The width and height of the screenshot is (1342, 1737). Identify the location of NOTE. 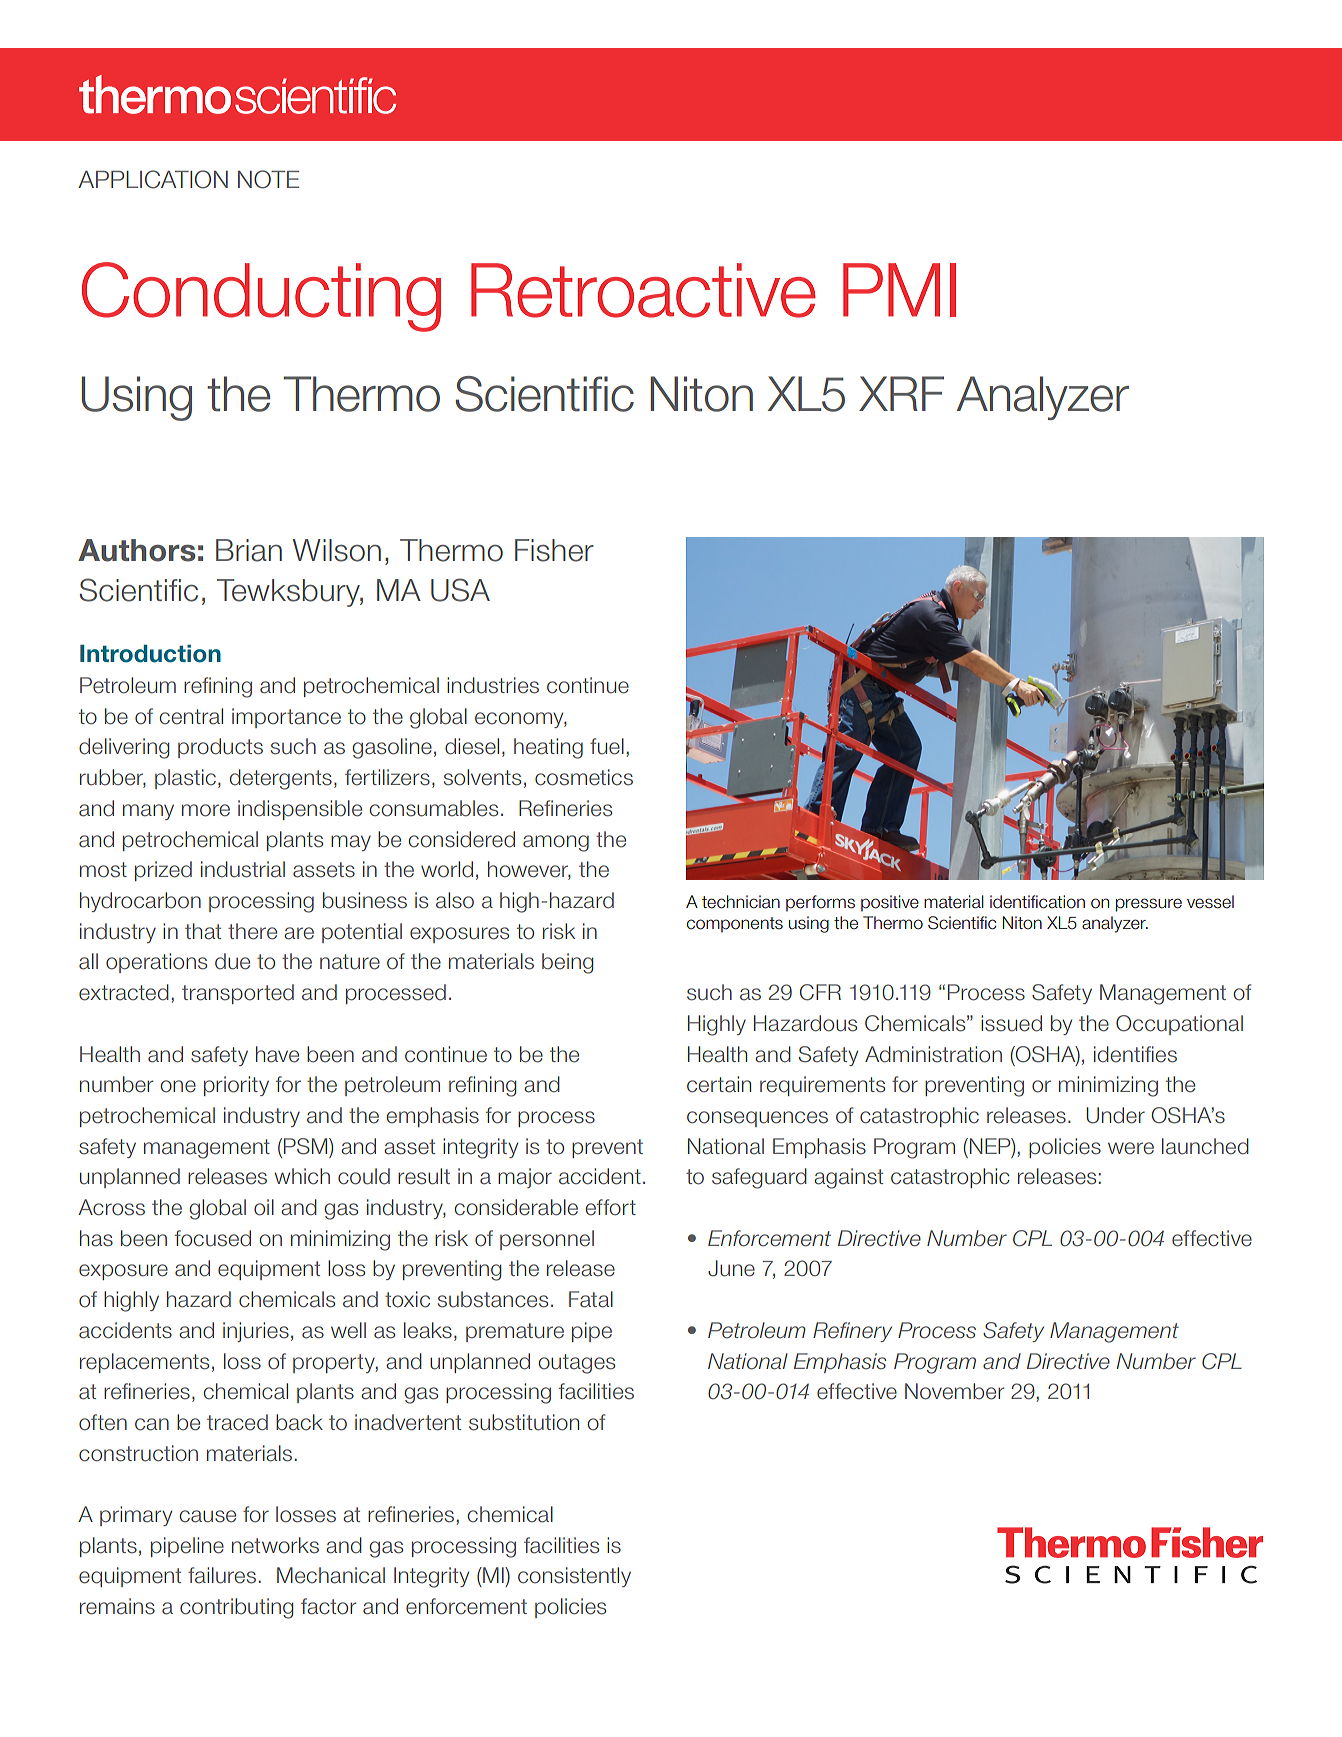
(268, 179).
